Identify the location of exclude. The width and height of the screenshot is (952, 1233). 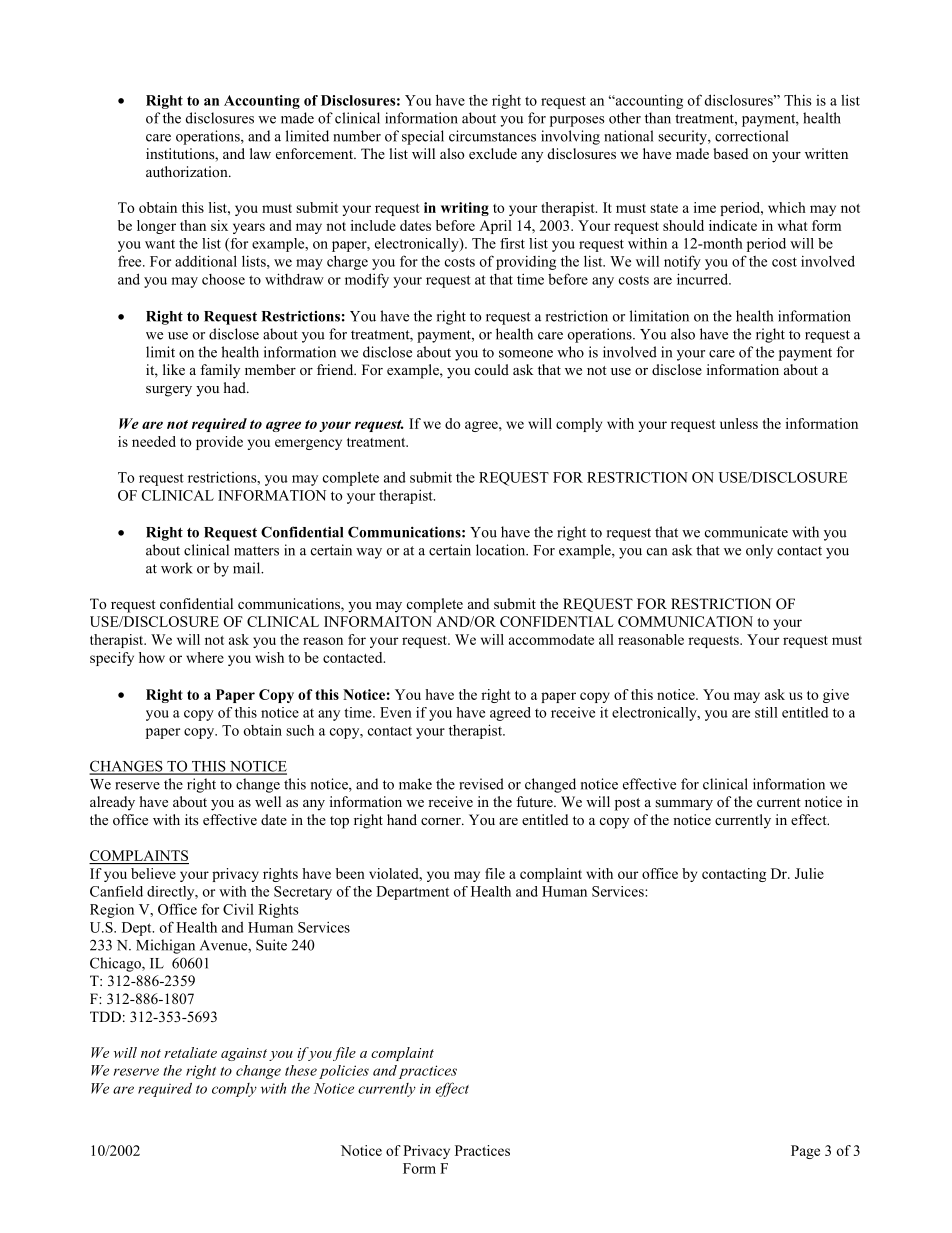
(493, 153).
